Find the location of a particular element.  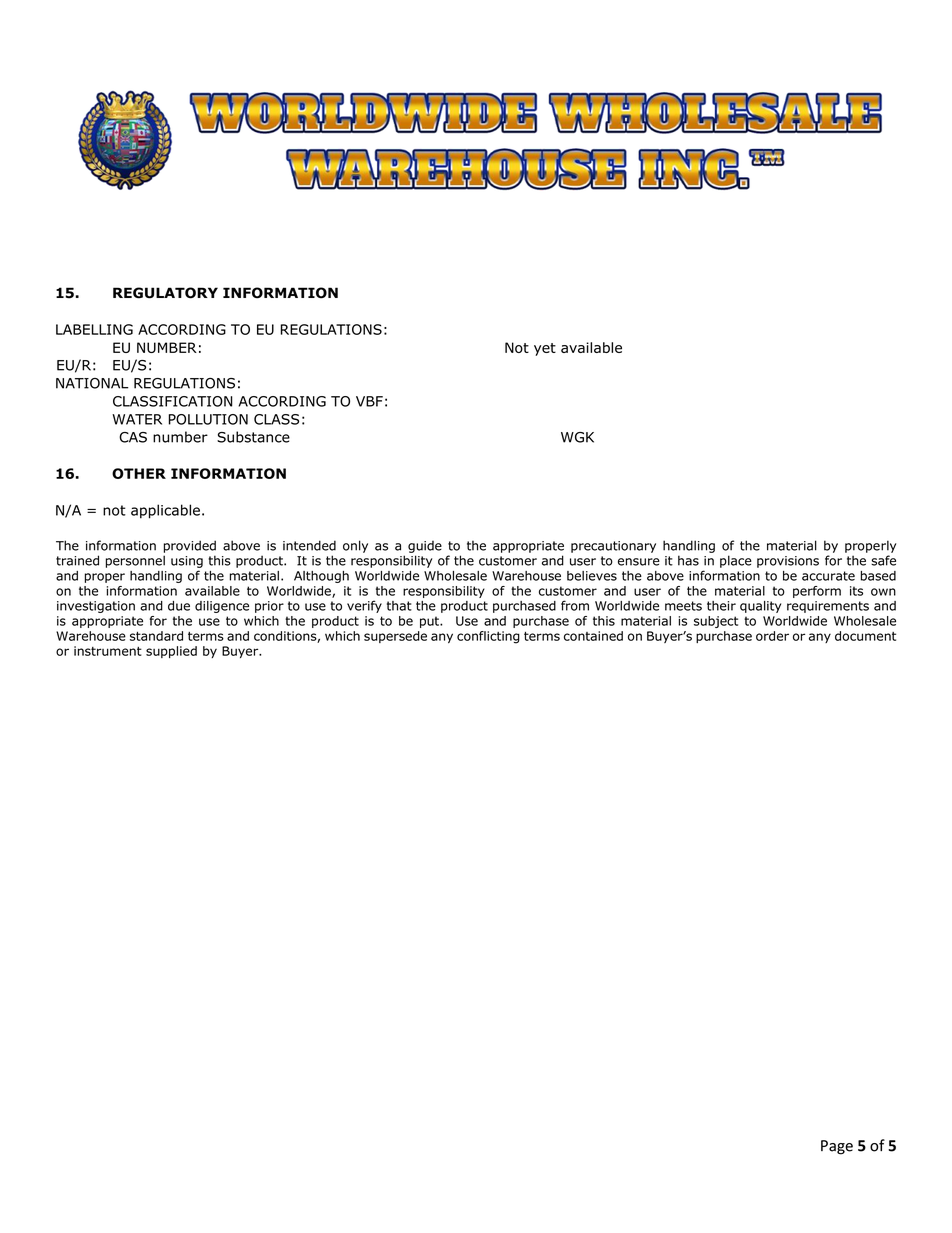

perform is located at coordinates (817, 592).
